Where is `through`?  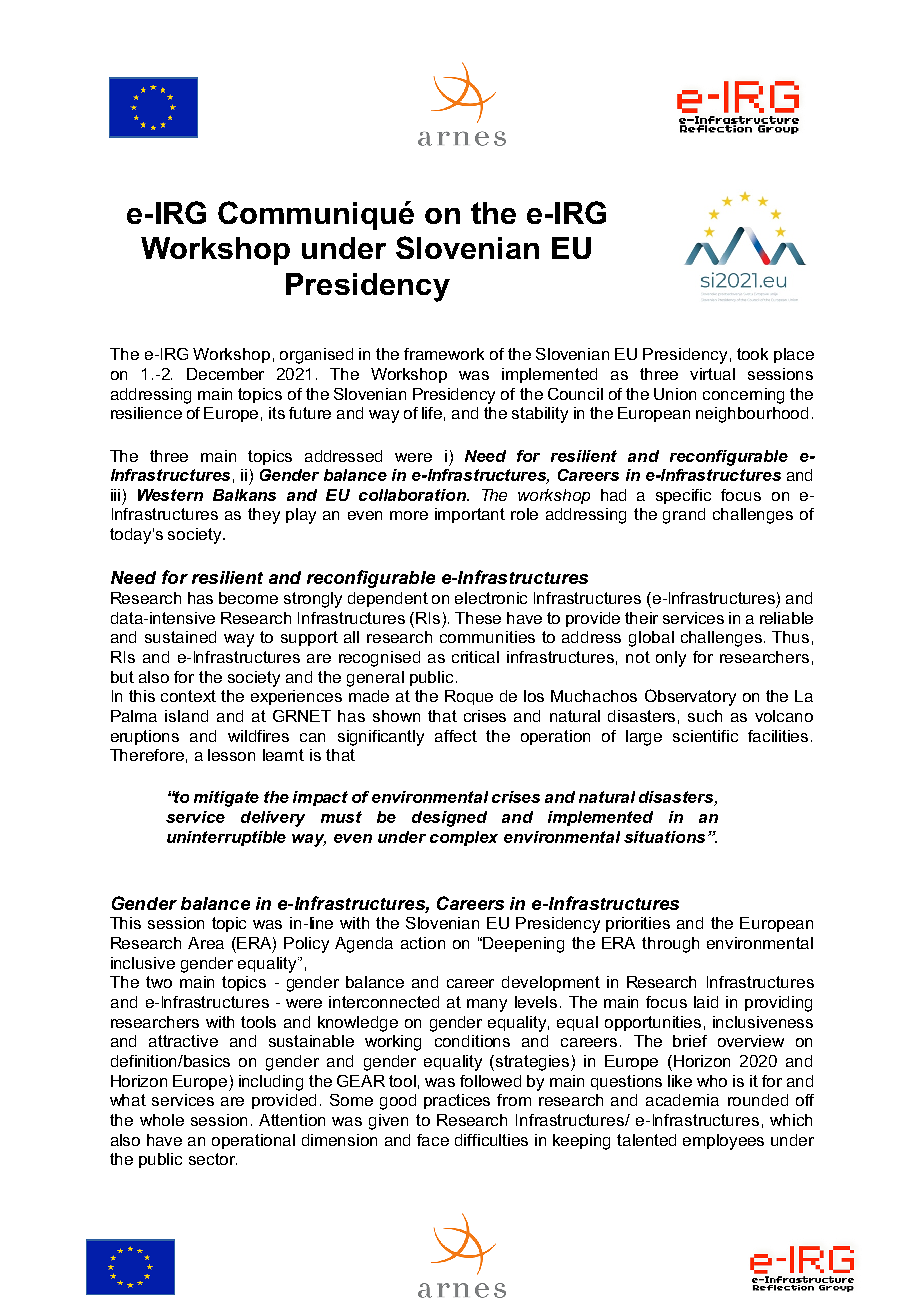
through is located at coordinates (670, 945).
